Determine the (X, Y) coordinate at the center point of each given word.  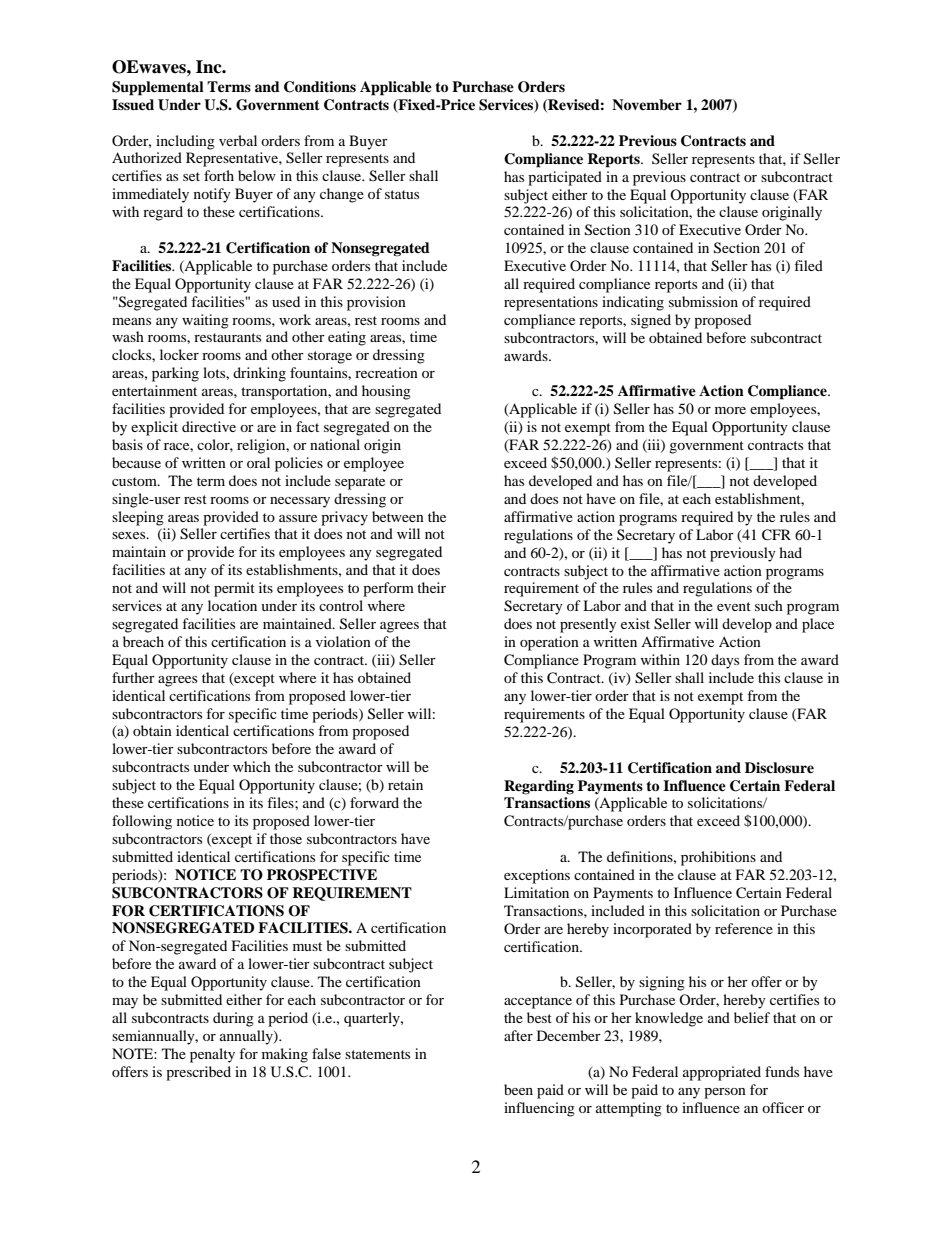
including (185, 142)
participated (565, 178)
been (518, 1089)
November (647, 104)
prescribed (198, 1073)
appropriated (722, 1073)
